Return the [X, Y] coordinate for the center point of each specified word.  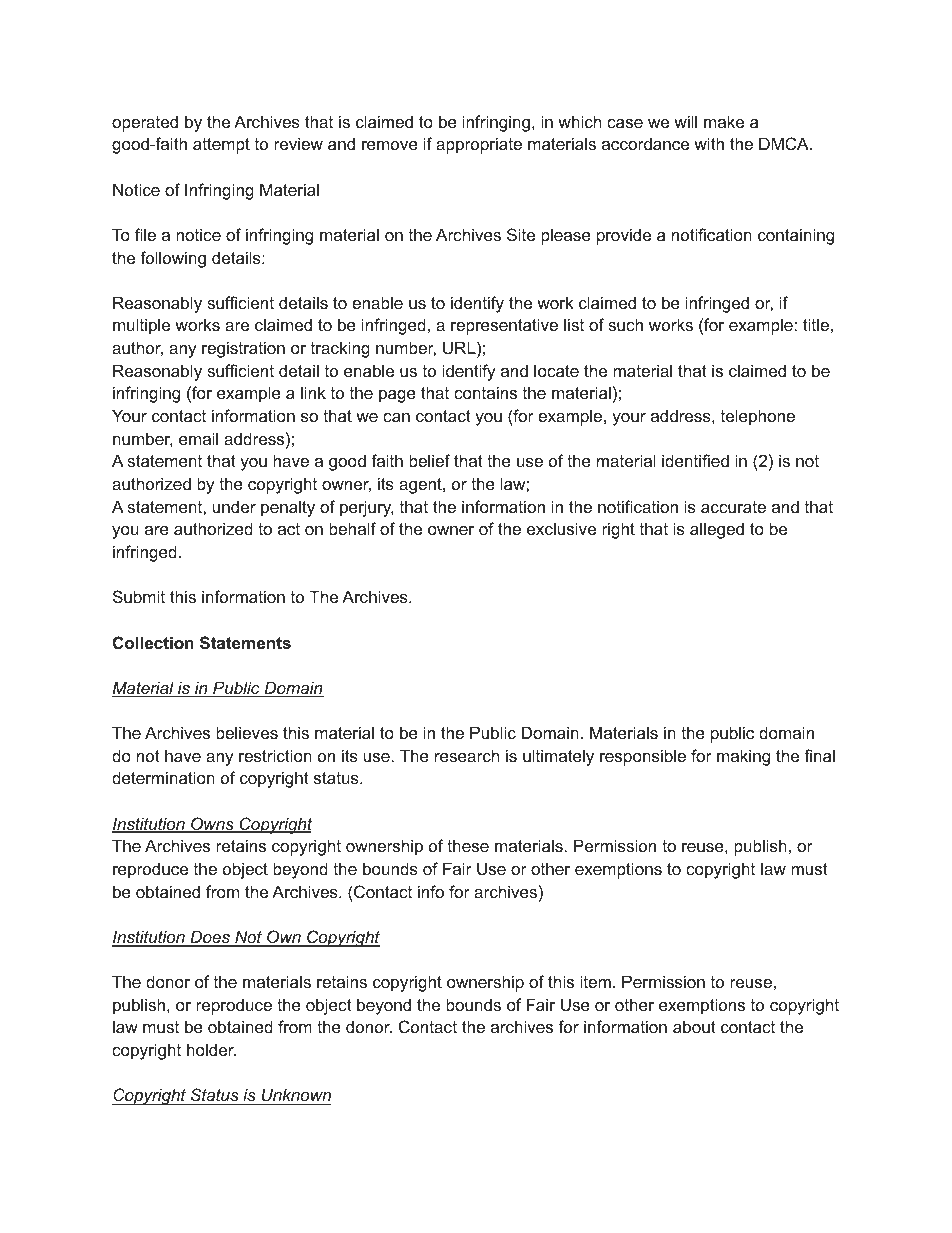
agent [421, 486]
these [468, 845]
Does [210, 938]
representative [504, 326]
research [467, 755]
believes [247, 732]
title [816, 324]
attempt [221, 146]
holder [211, 1049]
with [709, 143]
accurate [733, 507]
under [234, 506]
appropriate [479, 145]
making [743, 757]
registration [243, 349]
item [595, 981]
